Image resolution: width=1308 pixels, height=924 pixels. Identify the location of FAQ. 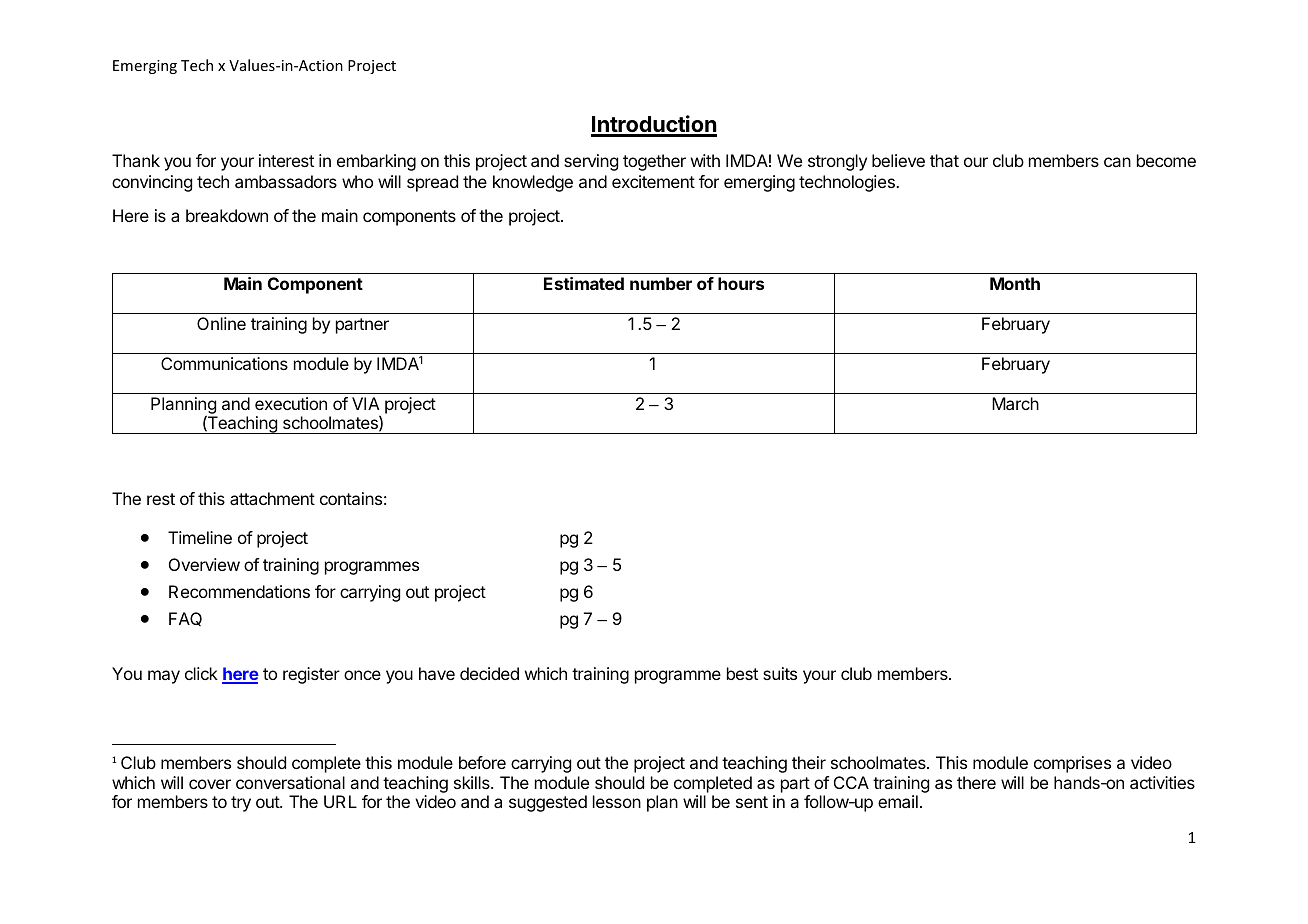
(185, 619).
